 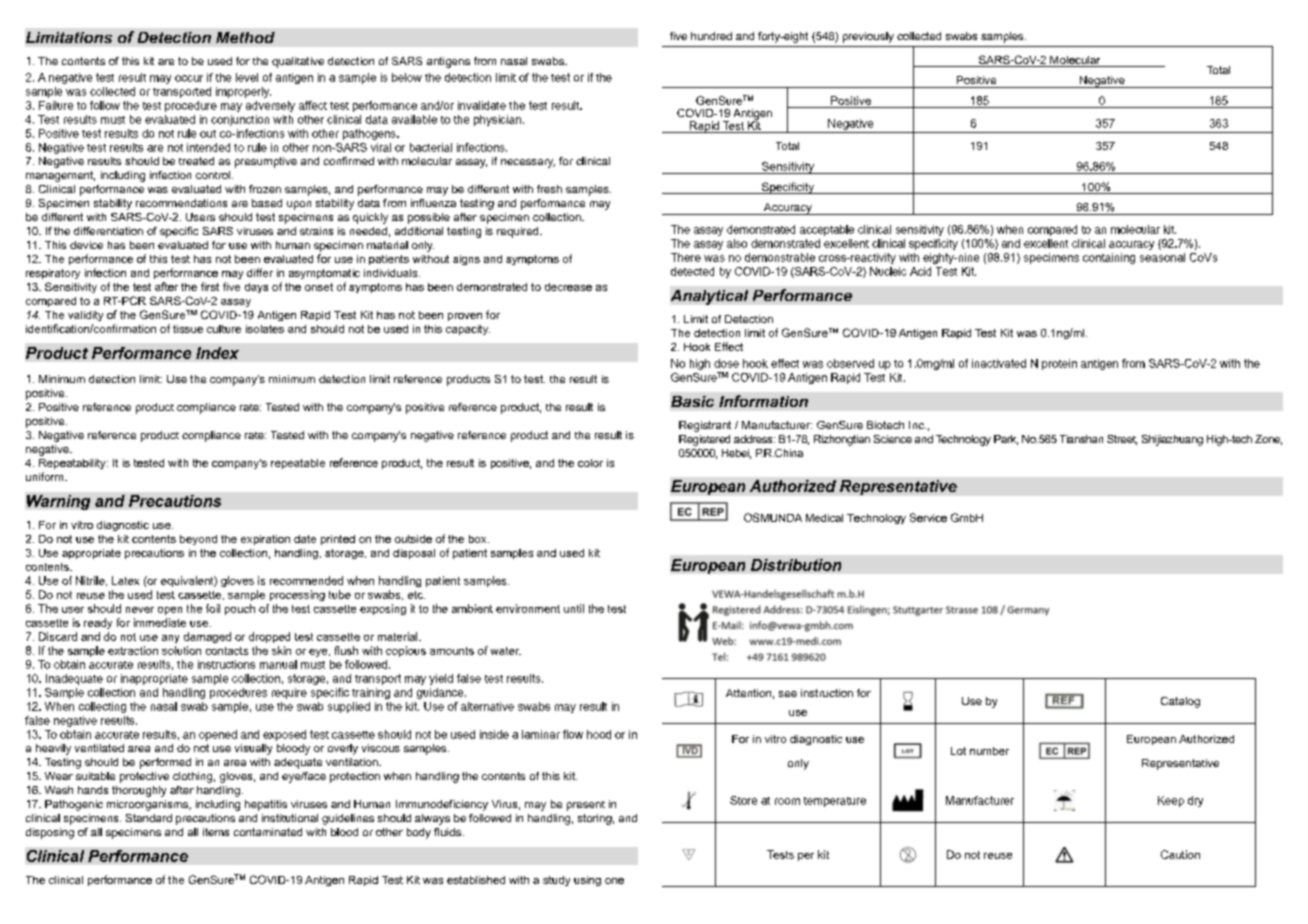 What do you see at coordinates (711, 36) in the screenshot?
I see `hundred` at bounding box center [711, 36].
